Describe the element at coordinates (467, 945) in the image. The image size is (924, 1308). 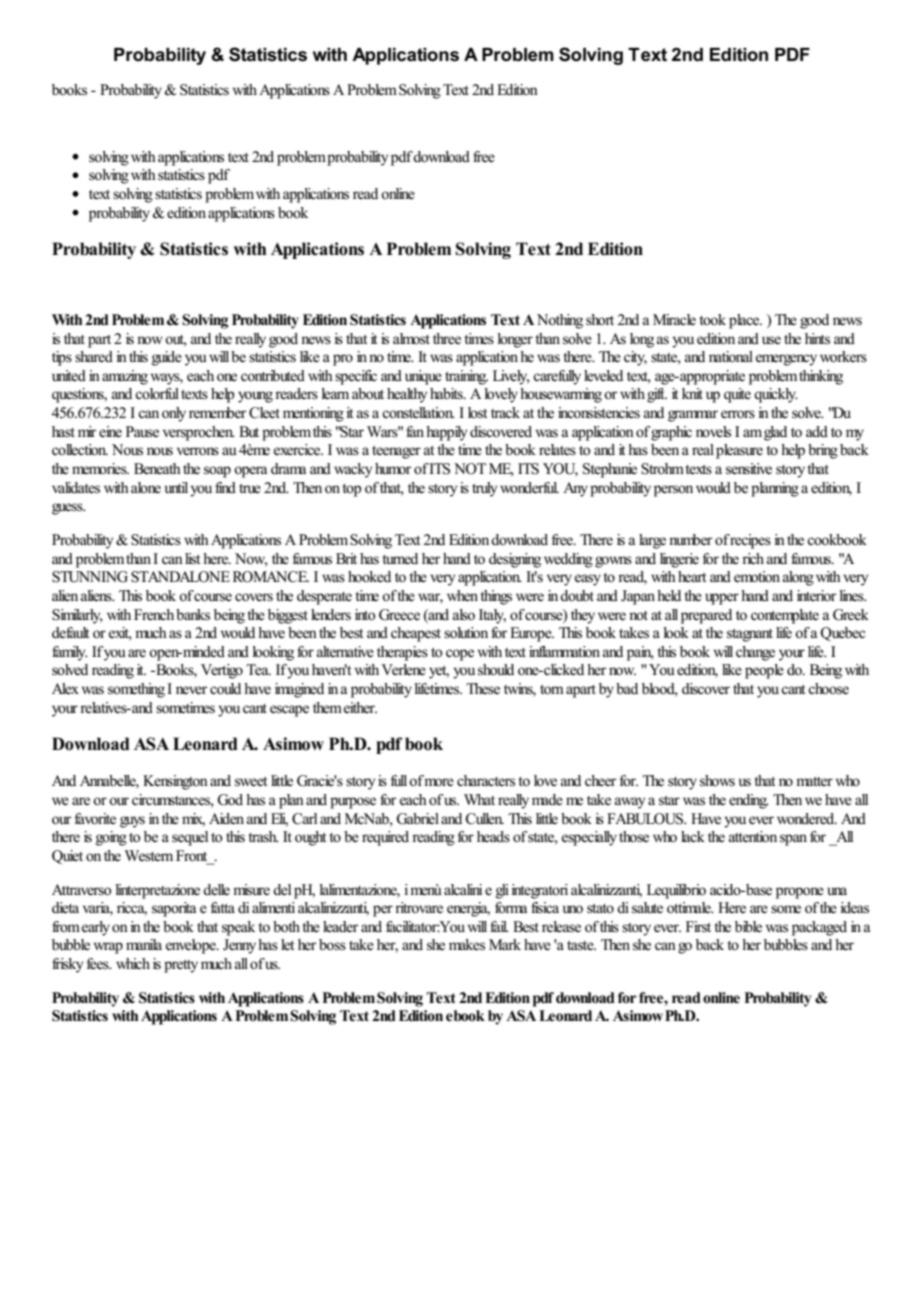
I see `makes` at that location.
